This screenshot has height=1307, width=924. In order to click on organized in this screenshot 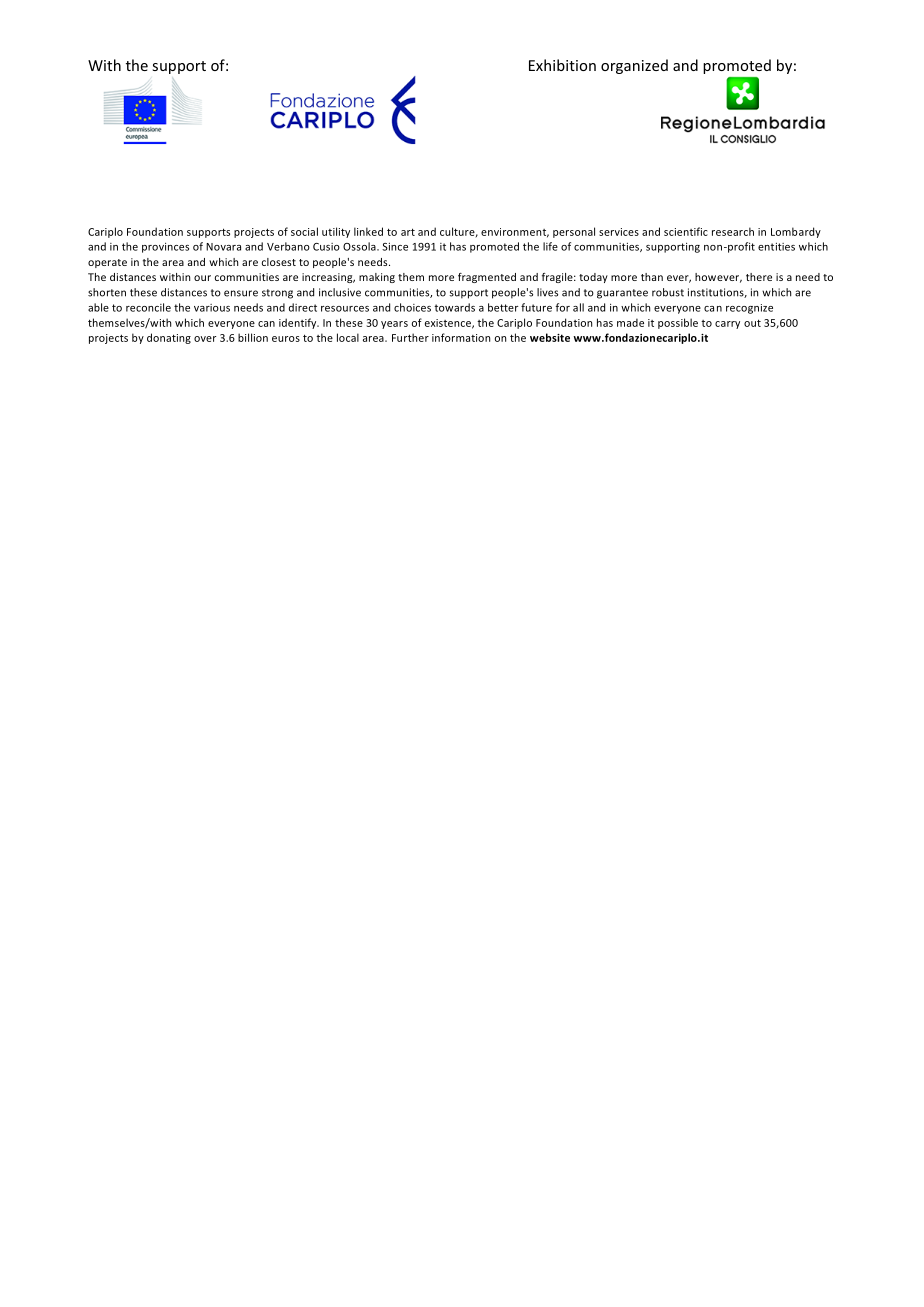, I will do `click(634, 66)`.
